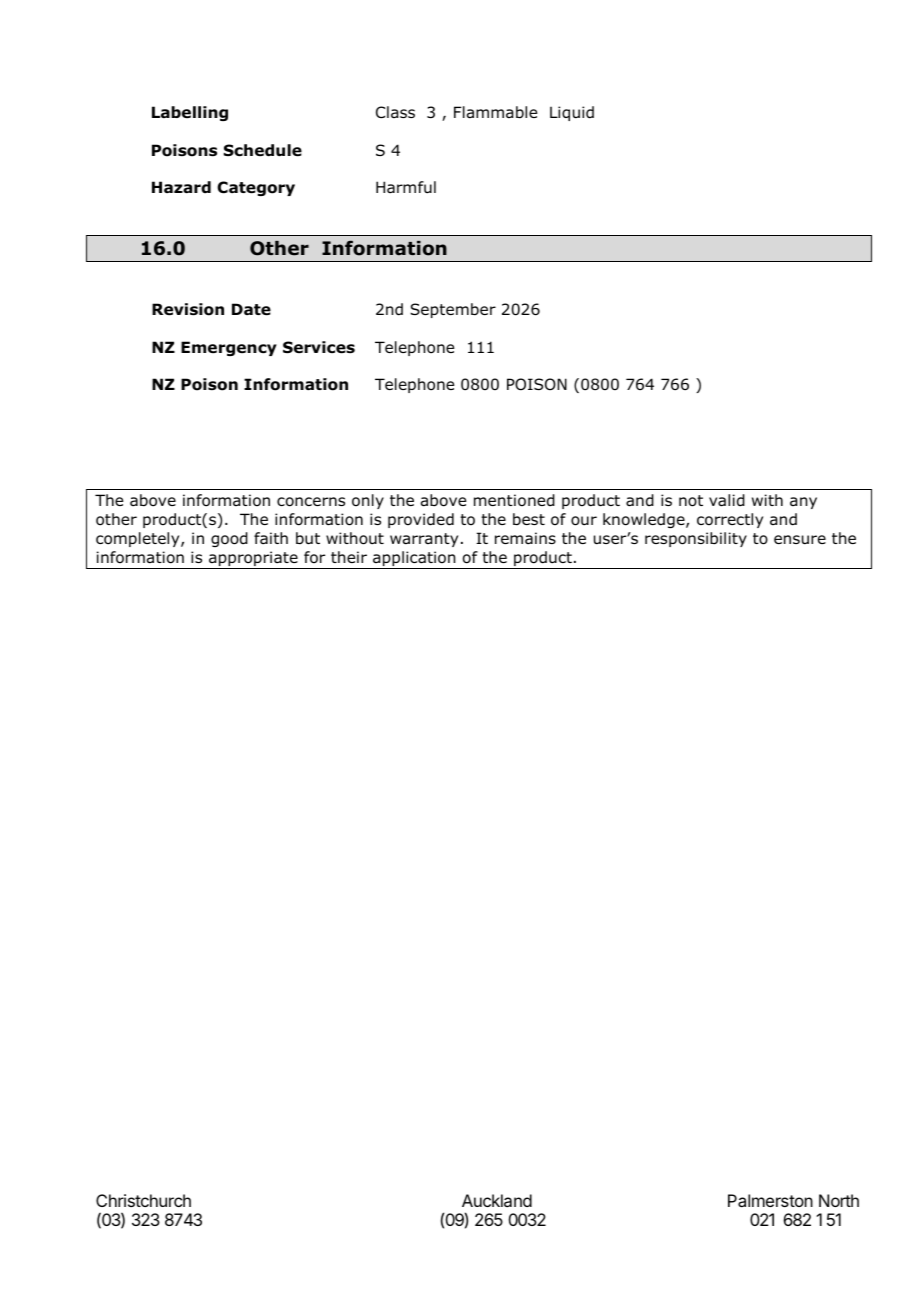 Image resolution: width=924 pixels, height=1308 pixels. Describe the element at coordinates (453, 310) in the screenshot. I see `September` at that location.
